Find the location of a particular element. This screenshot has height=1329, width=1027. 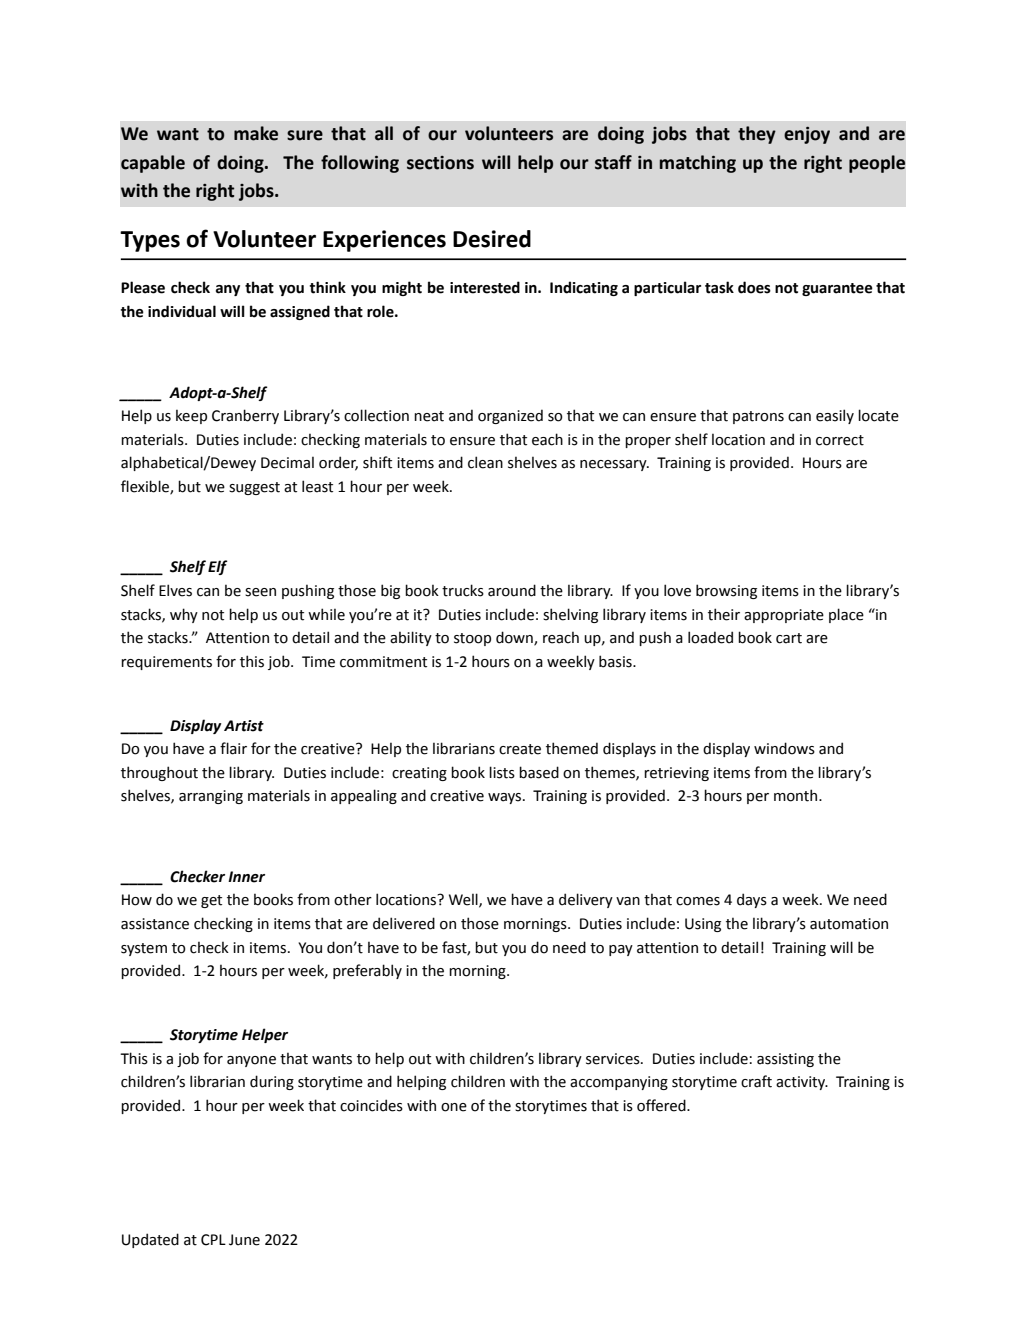

ways is located at coordinates (506, 798).
